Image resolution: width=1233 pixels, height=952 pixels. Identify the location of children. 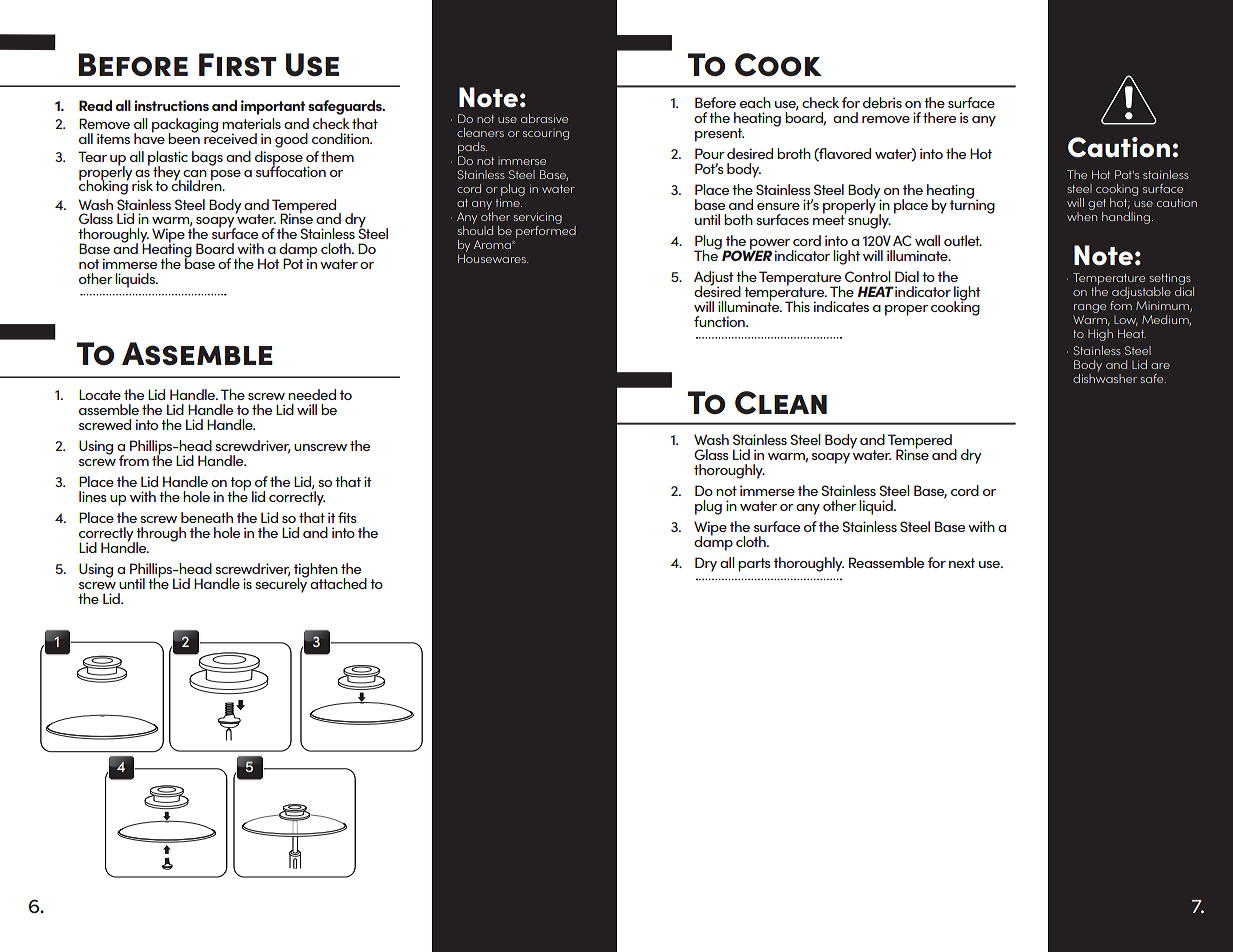
(197, 184).
